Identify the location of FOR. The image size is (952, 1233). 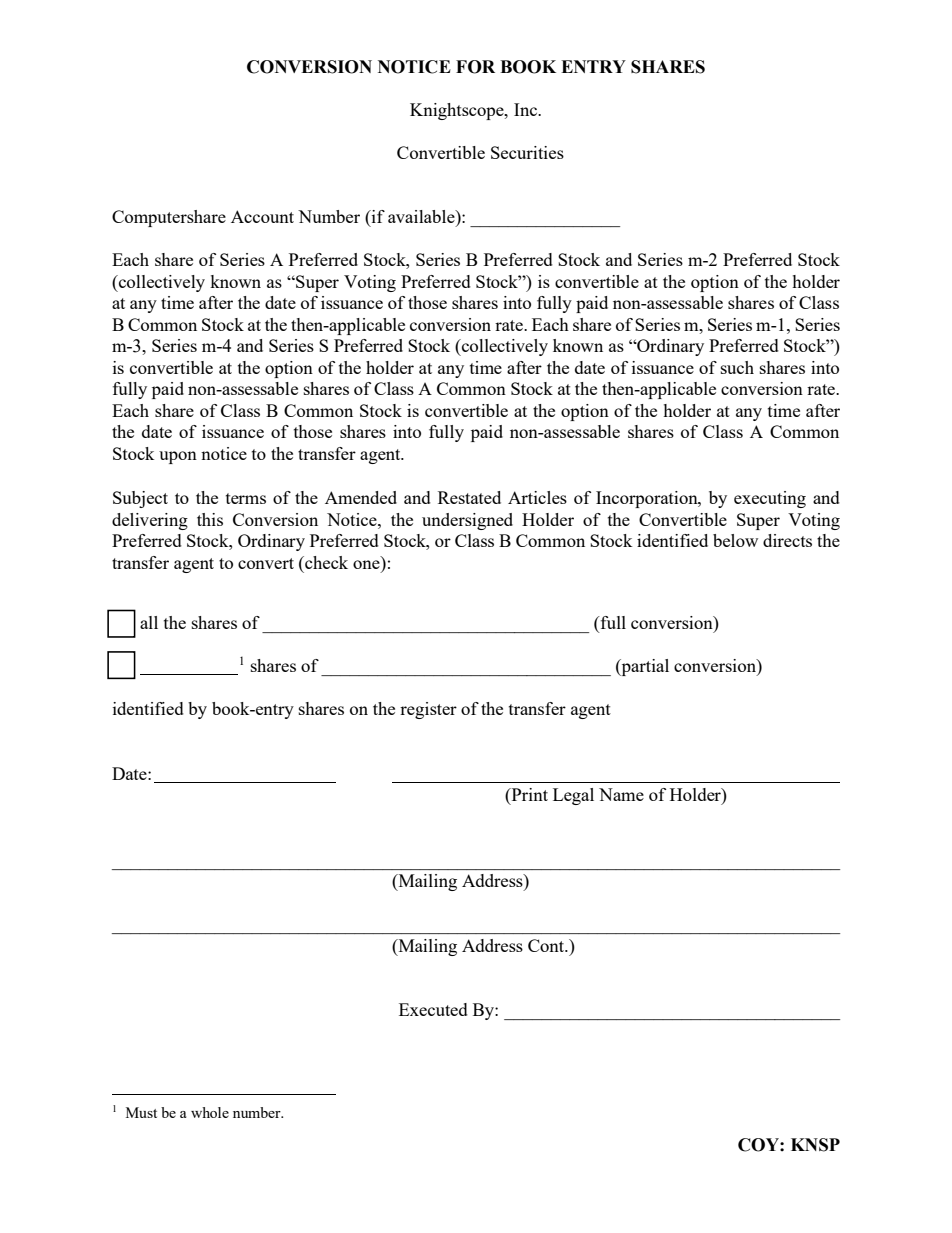
(475, 67).
